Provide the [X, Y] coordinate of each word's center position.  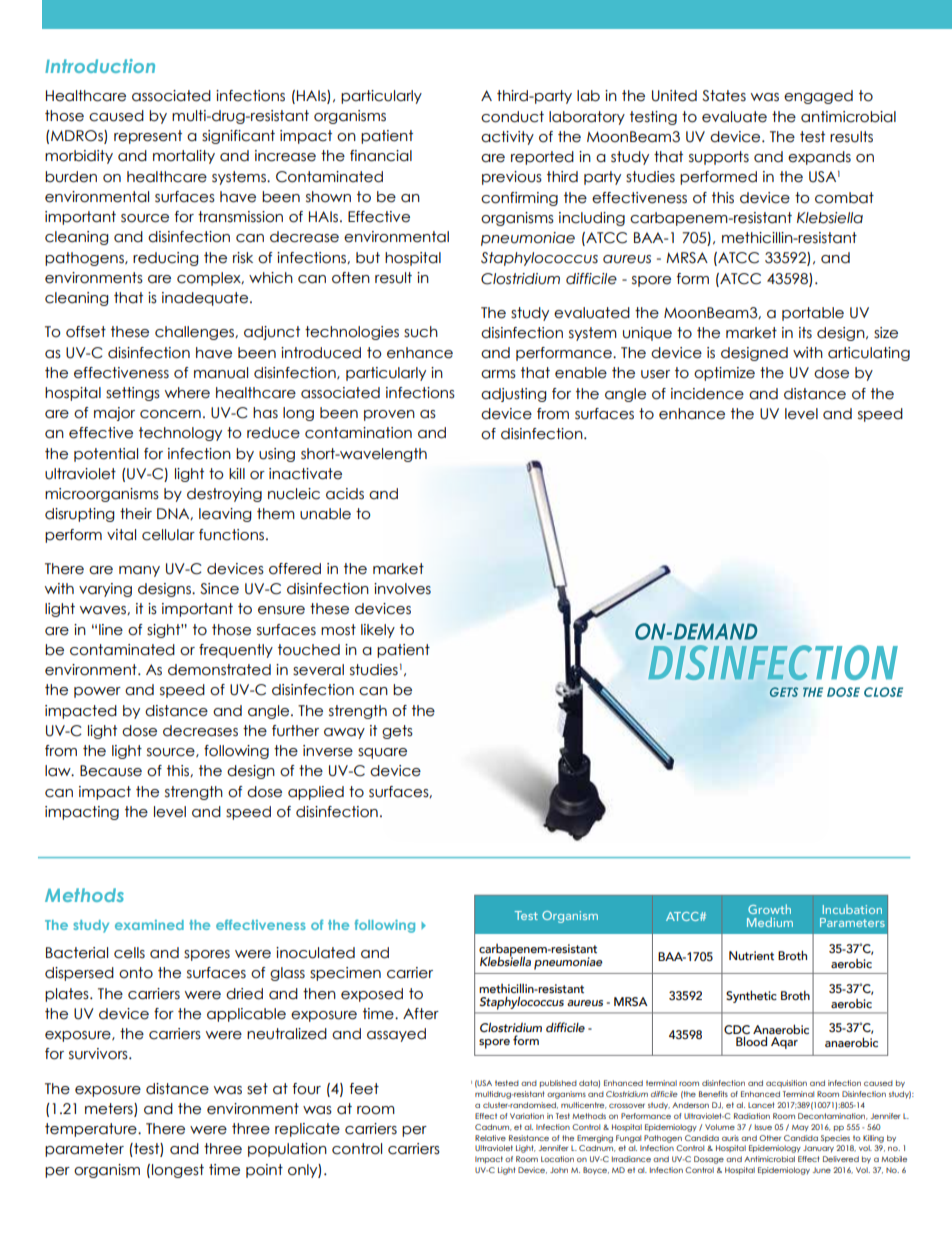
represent [148, 137]
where [187, 393]
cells [129, 953]
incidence [707, 394]
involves [402, 589]
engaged [818, 97]
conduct [512, 117]
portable [813, 314]
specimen [345, 974]
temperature [92, 1130]
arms [498, 374]
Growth [769, 909]
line [111, 630]
